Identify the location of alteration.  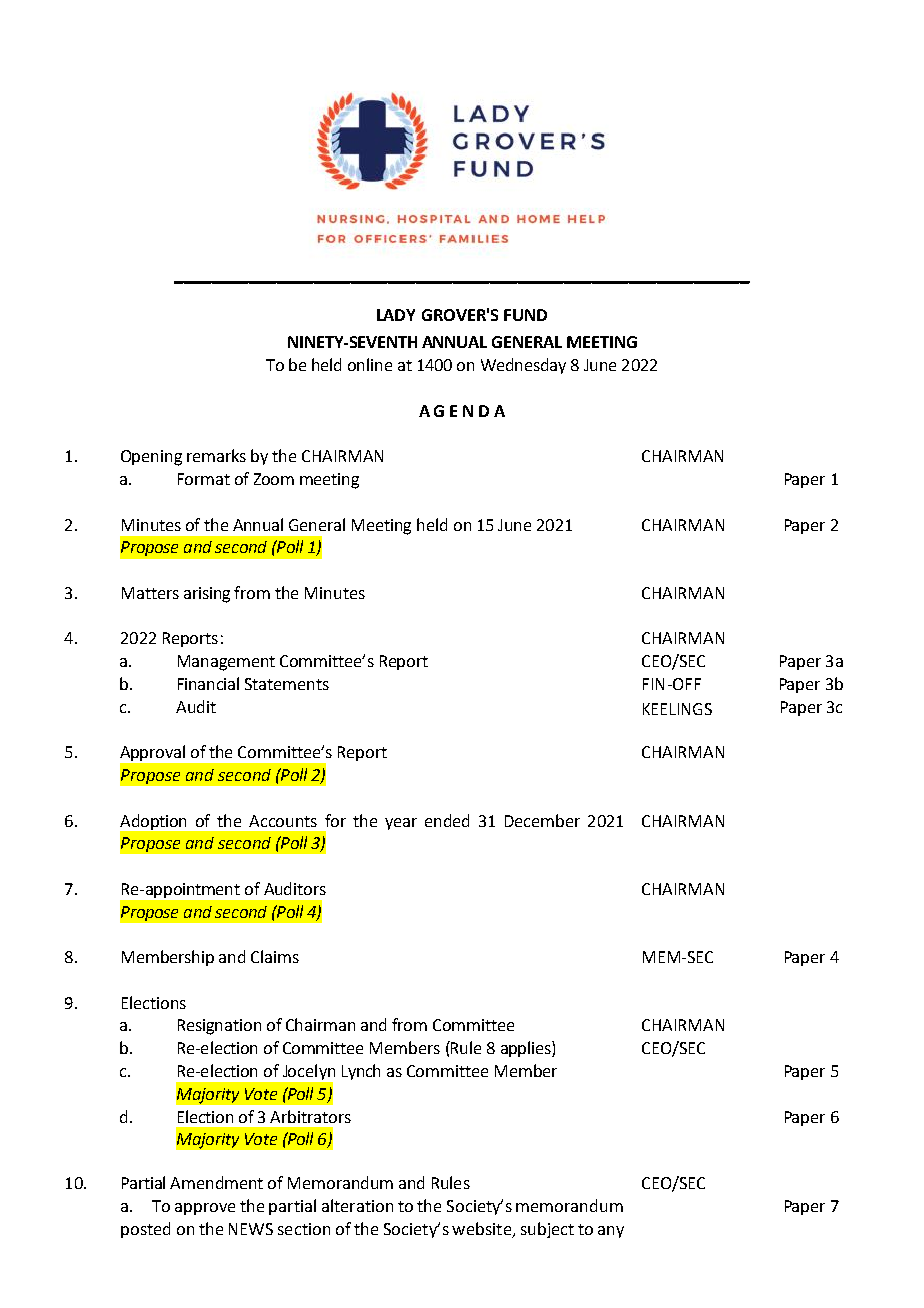
(357, 1205).
